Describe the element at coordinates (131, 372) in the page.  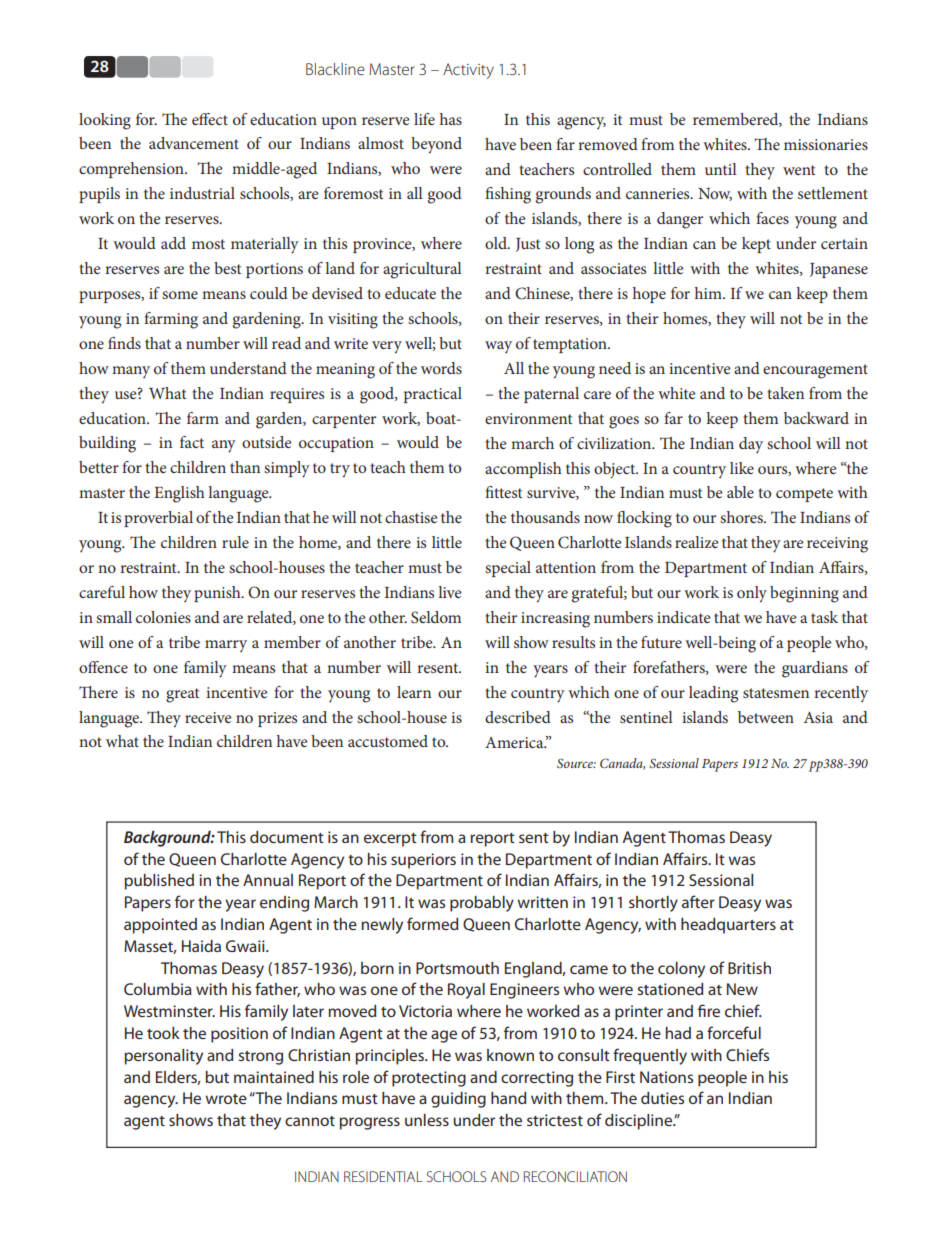
I see `many` at that location.
